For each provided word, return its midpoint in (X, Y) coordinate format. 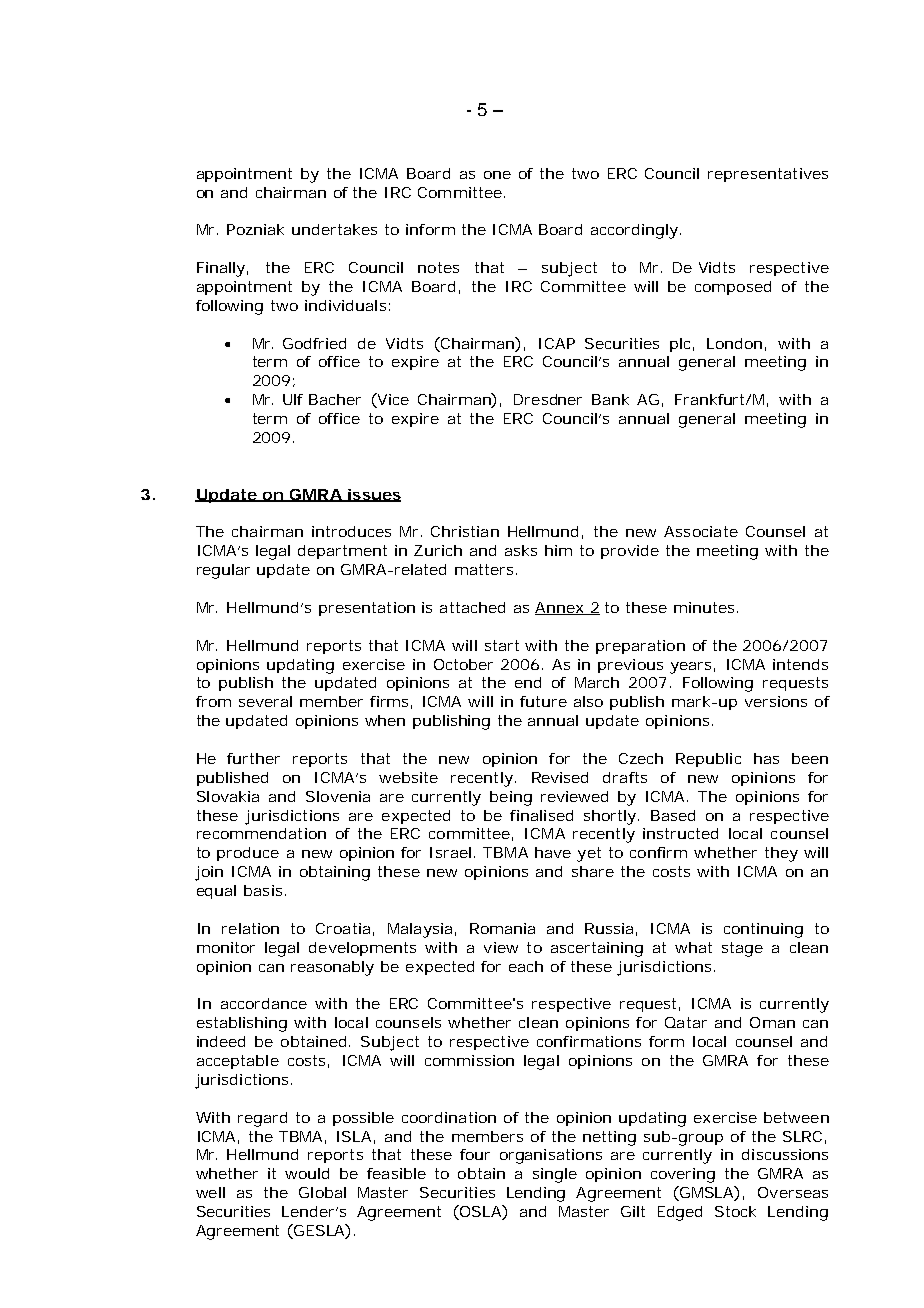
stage (742, 949)
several (265, 701)
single (555, 1175)
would (307, 1173)
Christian (465, 531)
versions (776, 701)
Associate (701, 531)
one (497, 175)
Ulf (293, 399)
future (543, 701)
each (526, 966)
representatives (768, 175)
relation (250, 928)
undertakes (334, 229)
